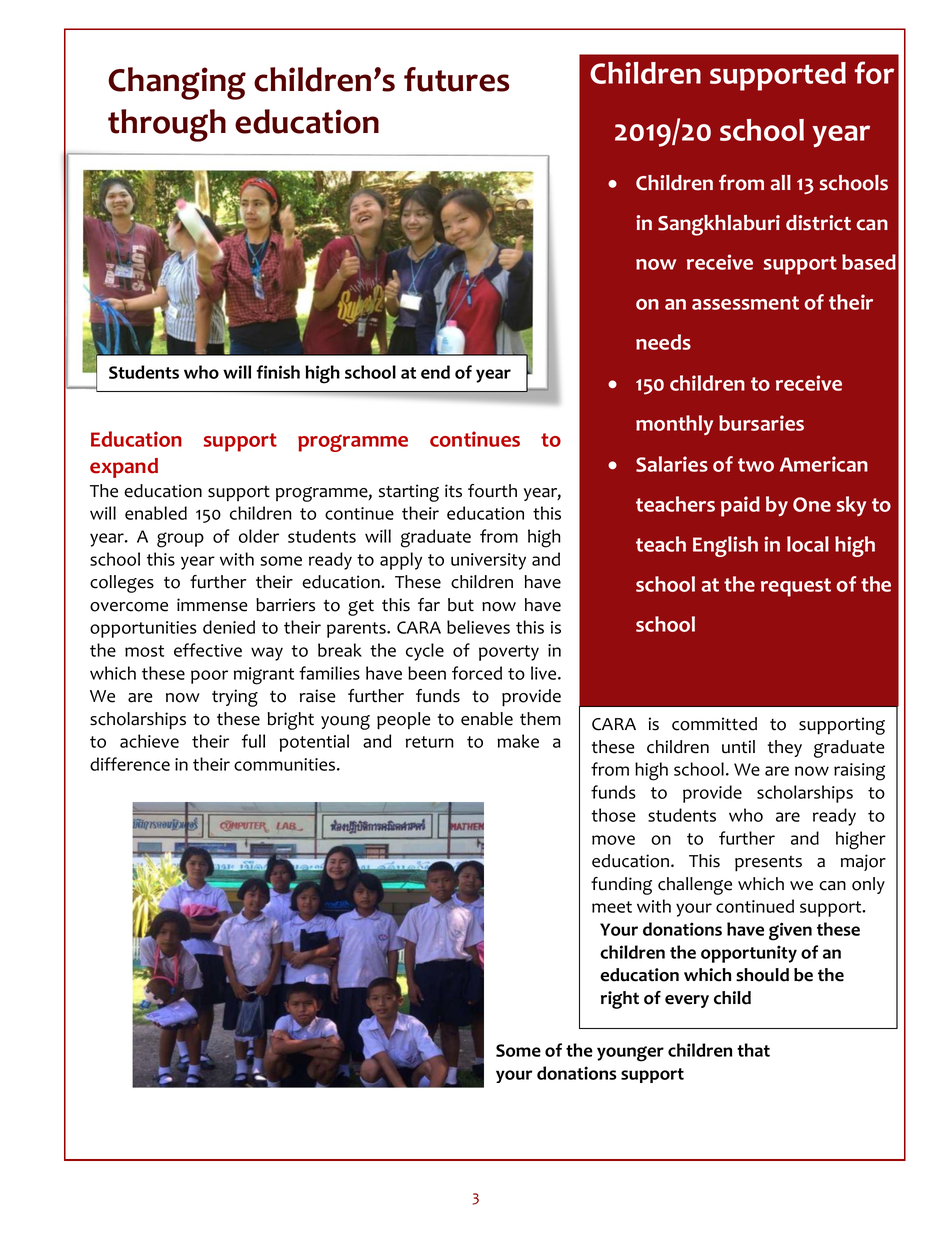  I want to click on finish, so click(278, 372).
